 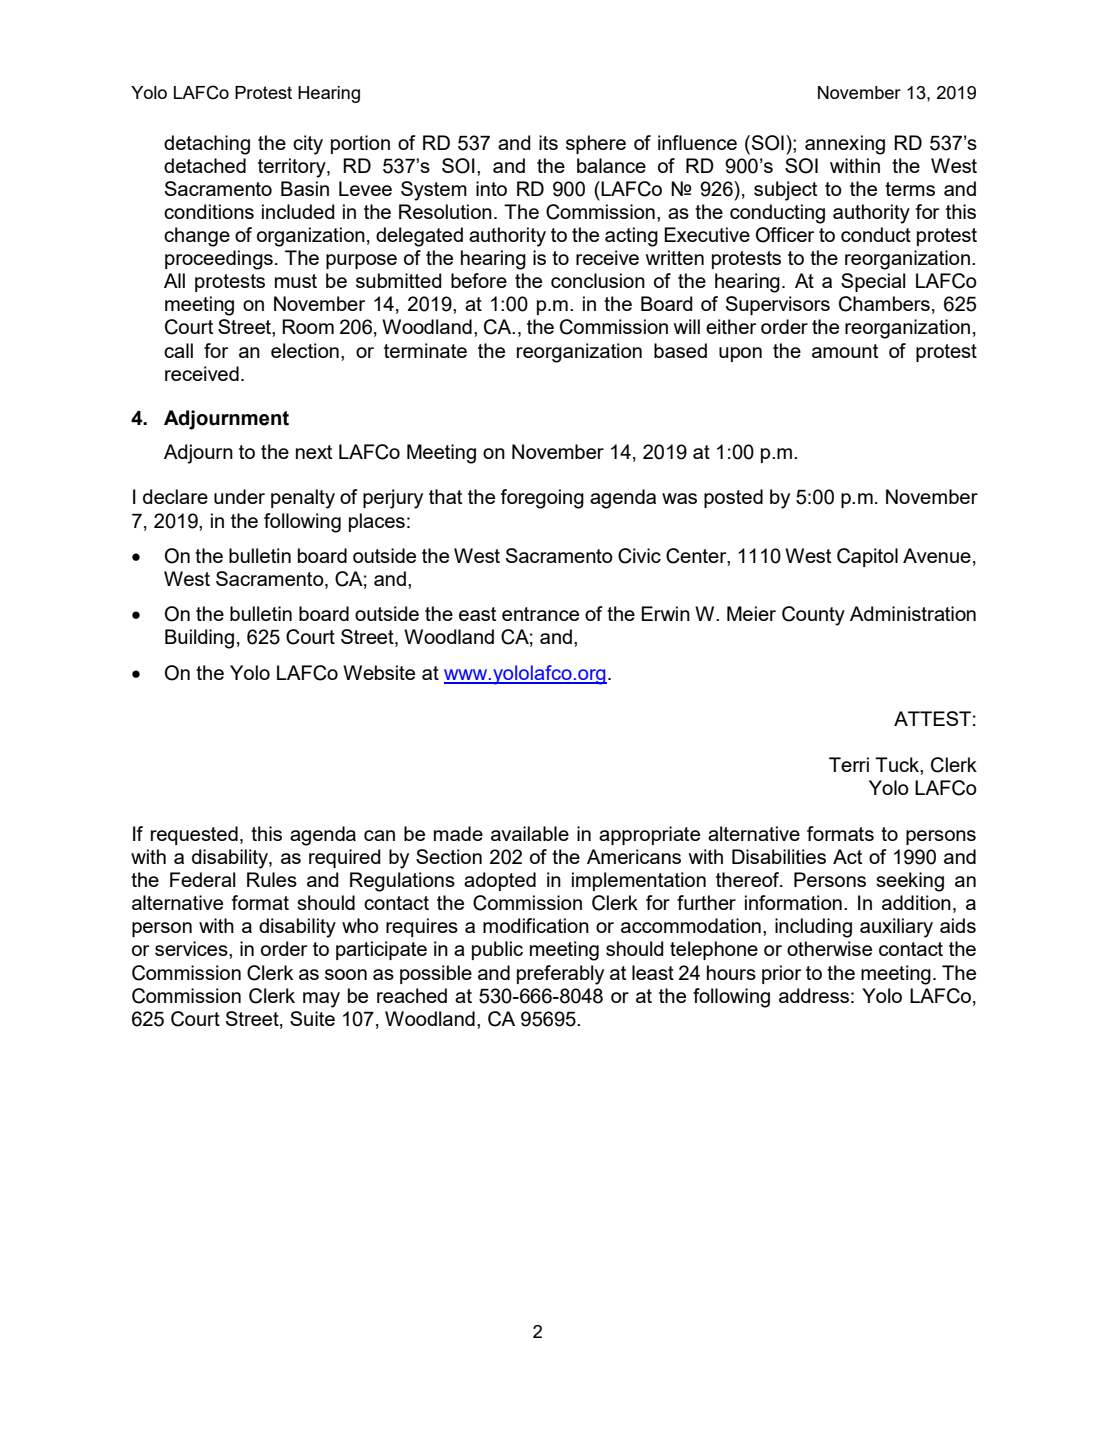 I want to click on balance, so click(x=611, y=165).
